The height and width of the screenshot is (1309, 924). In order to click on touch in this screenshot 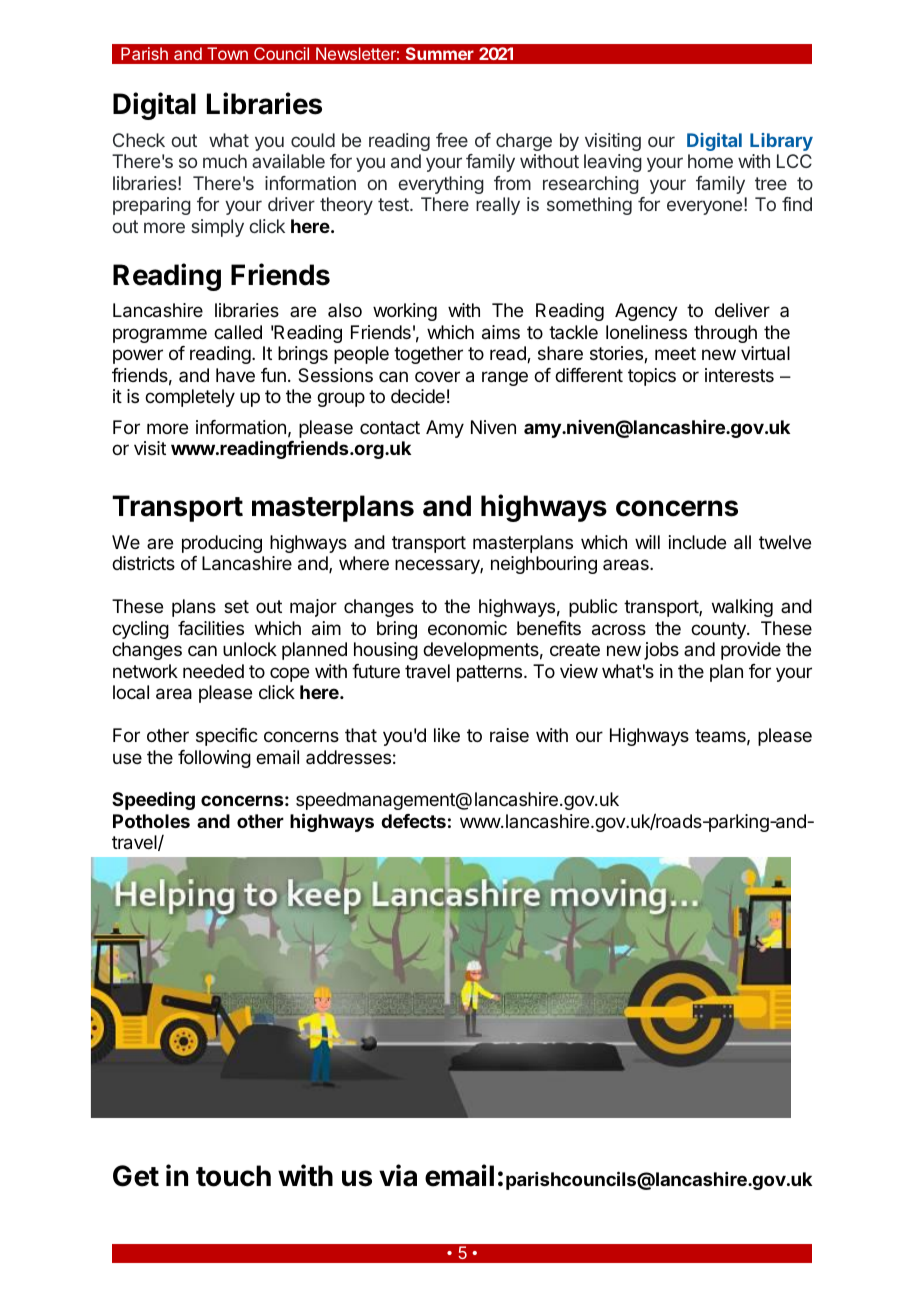, I will do `click(233, 1176)`.
